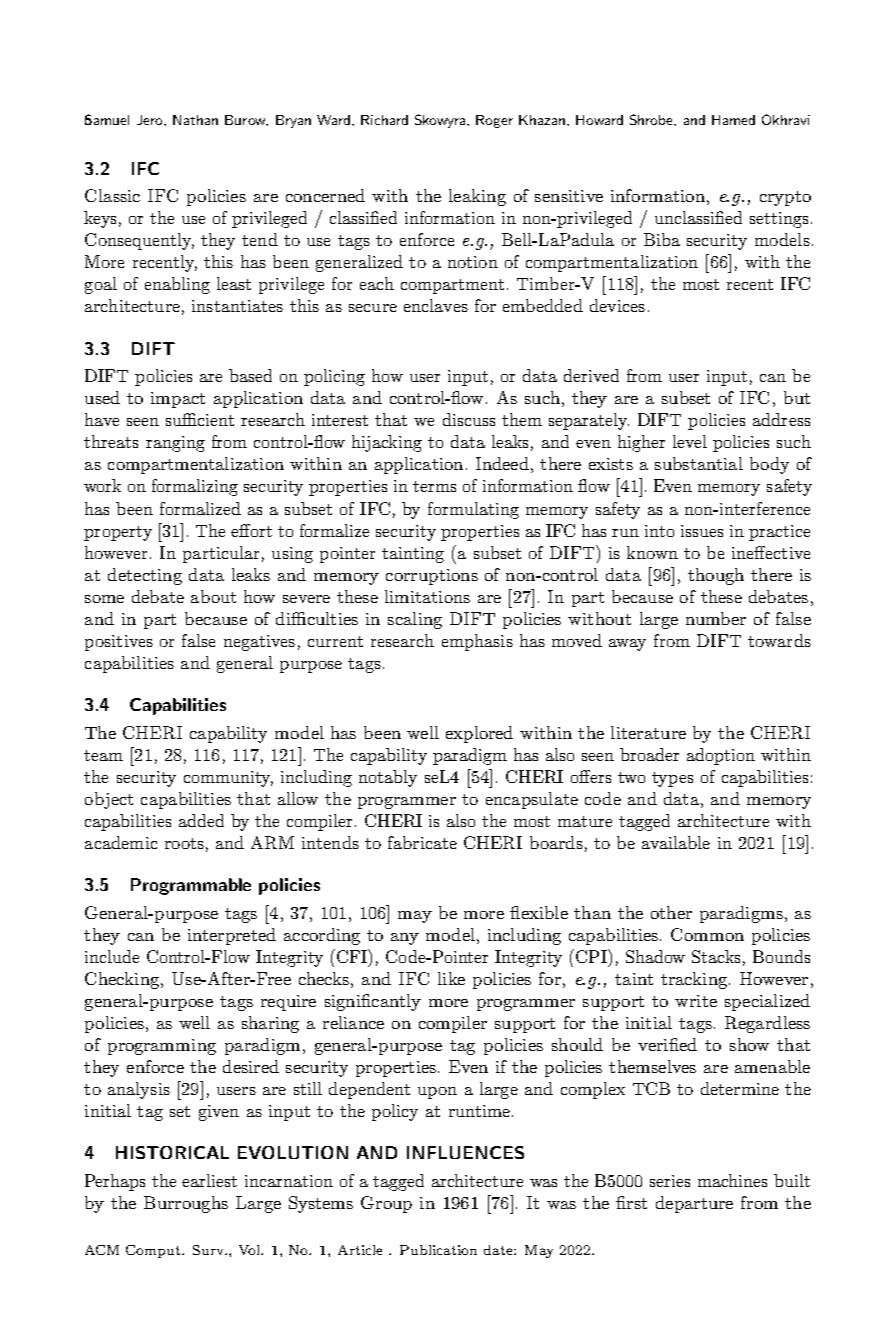  What do you see at coordinates (438, 1250) in the image?
I see `Publication` at bounding box center [438, 1250].
